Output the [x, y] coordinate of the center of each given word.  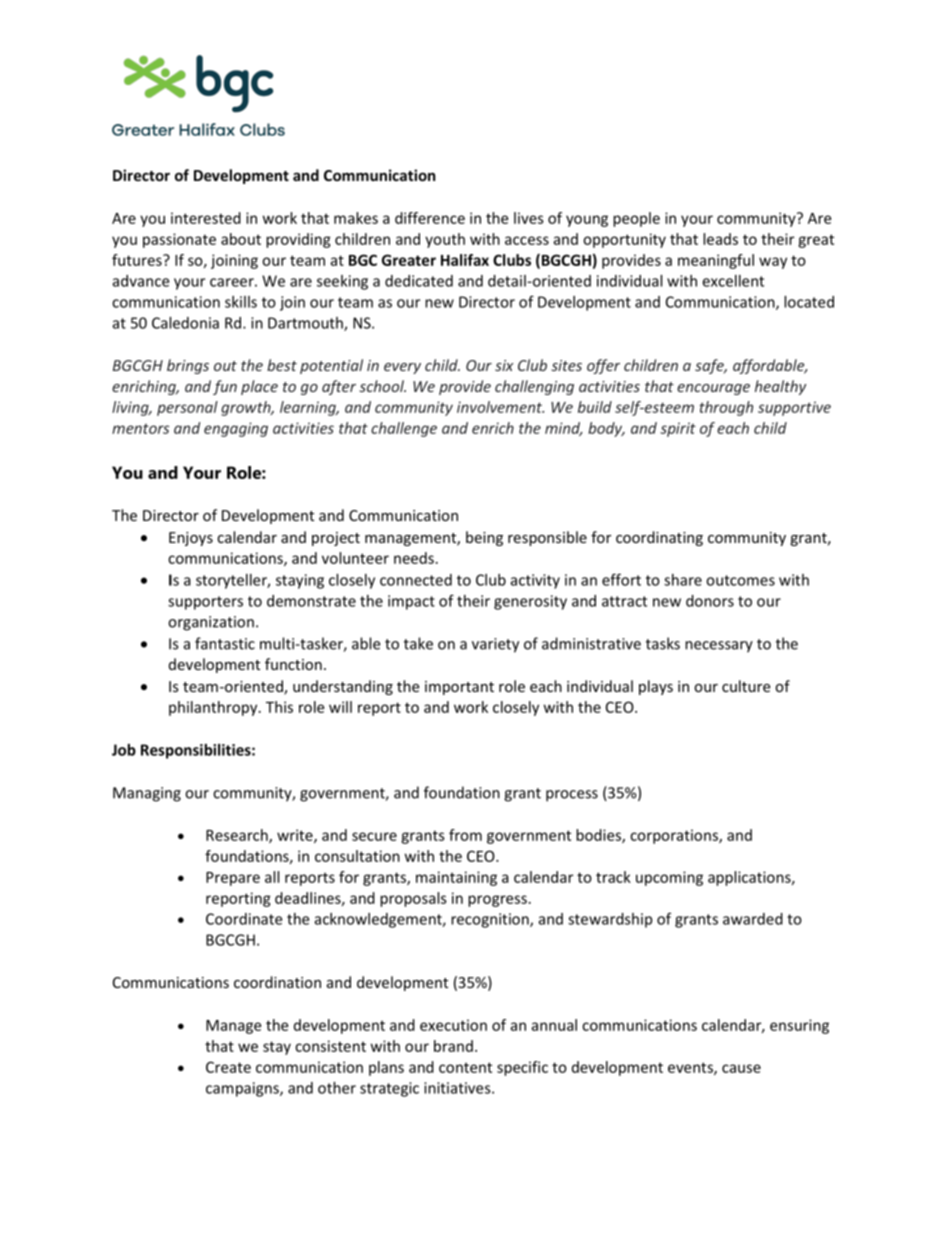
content [465, 1067]
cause [741, 1068]
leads [720, 239]
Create [228, 1067]
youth [445, 240]
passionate [179, 240]
